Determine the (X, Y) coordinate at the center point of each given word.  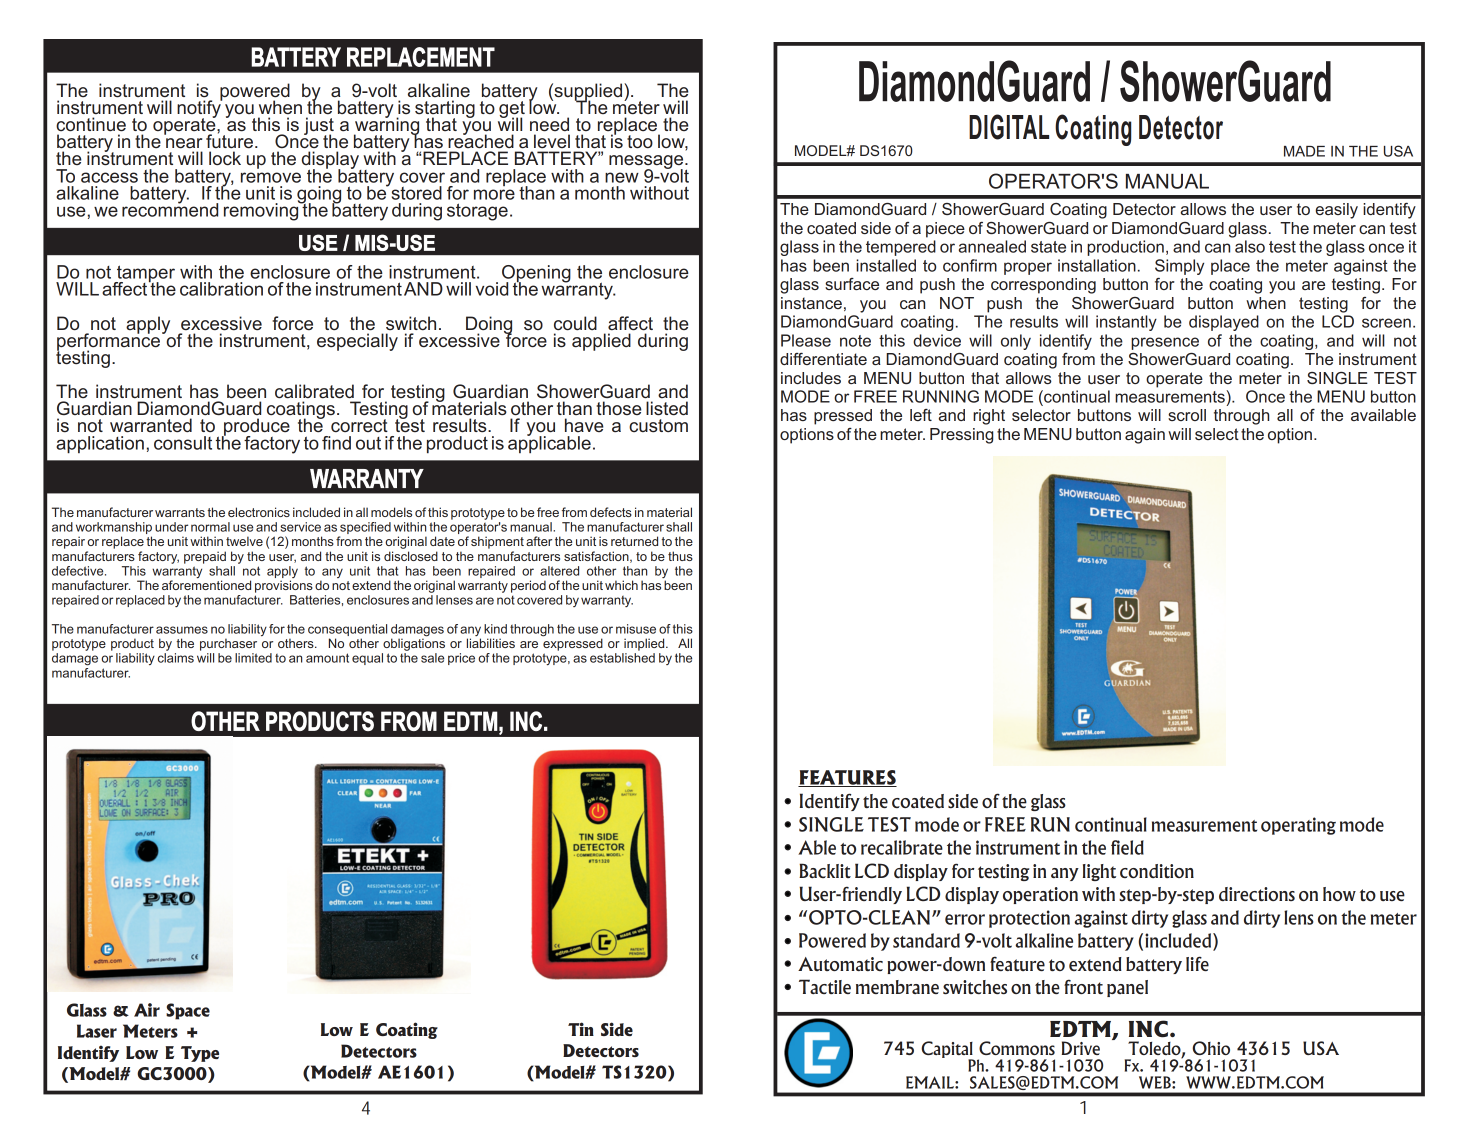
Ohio (1211, 1048)
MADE (1304, 151)
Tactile (825, 986)
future (231, 140)
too (640, 141)
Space (188, 1011)
